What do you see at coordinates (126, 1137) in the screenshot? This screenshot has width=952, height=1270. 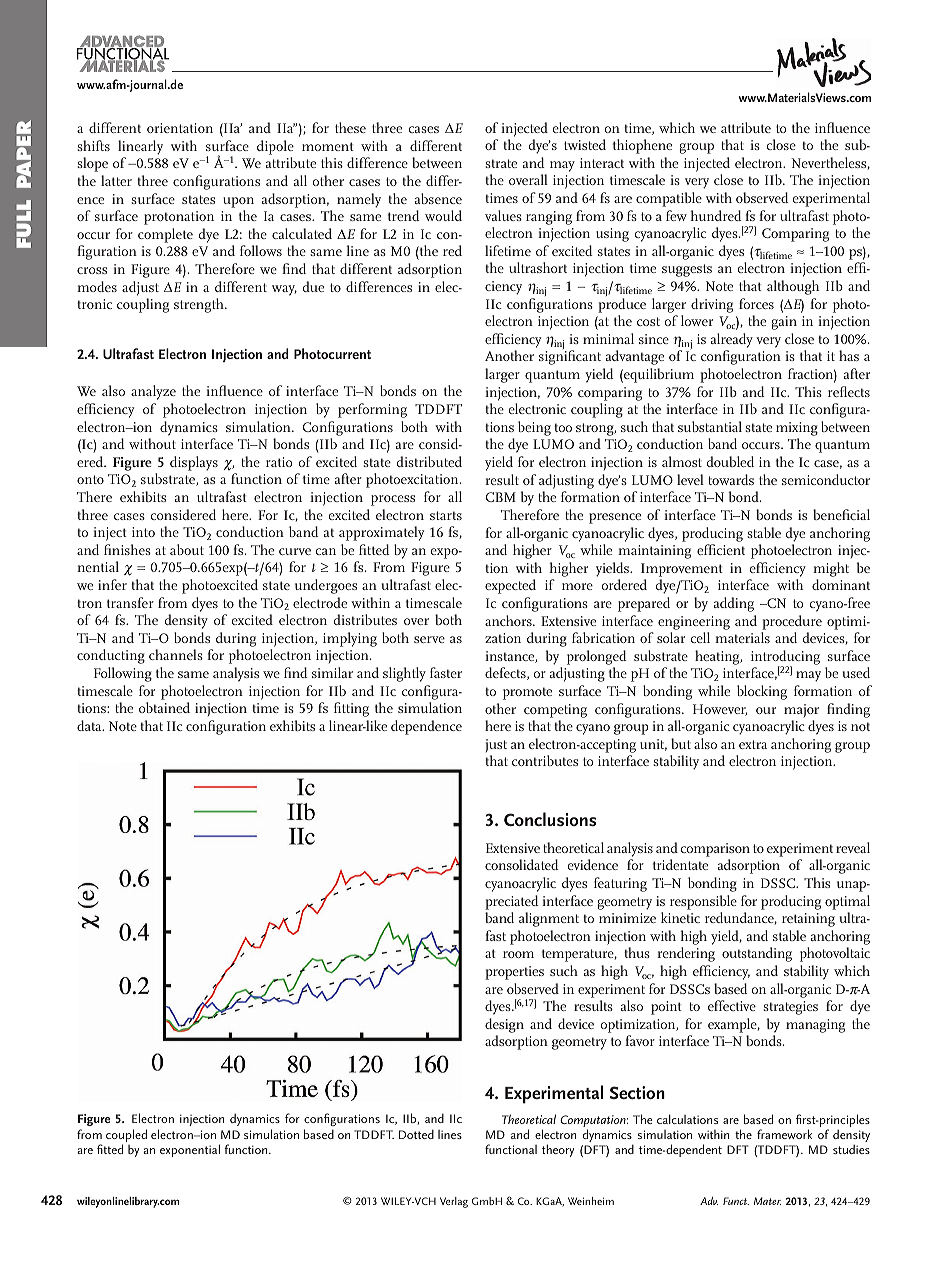 I see `coupled` at bounding box center [126, 1137].
